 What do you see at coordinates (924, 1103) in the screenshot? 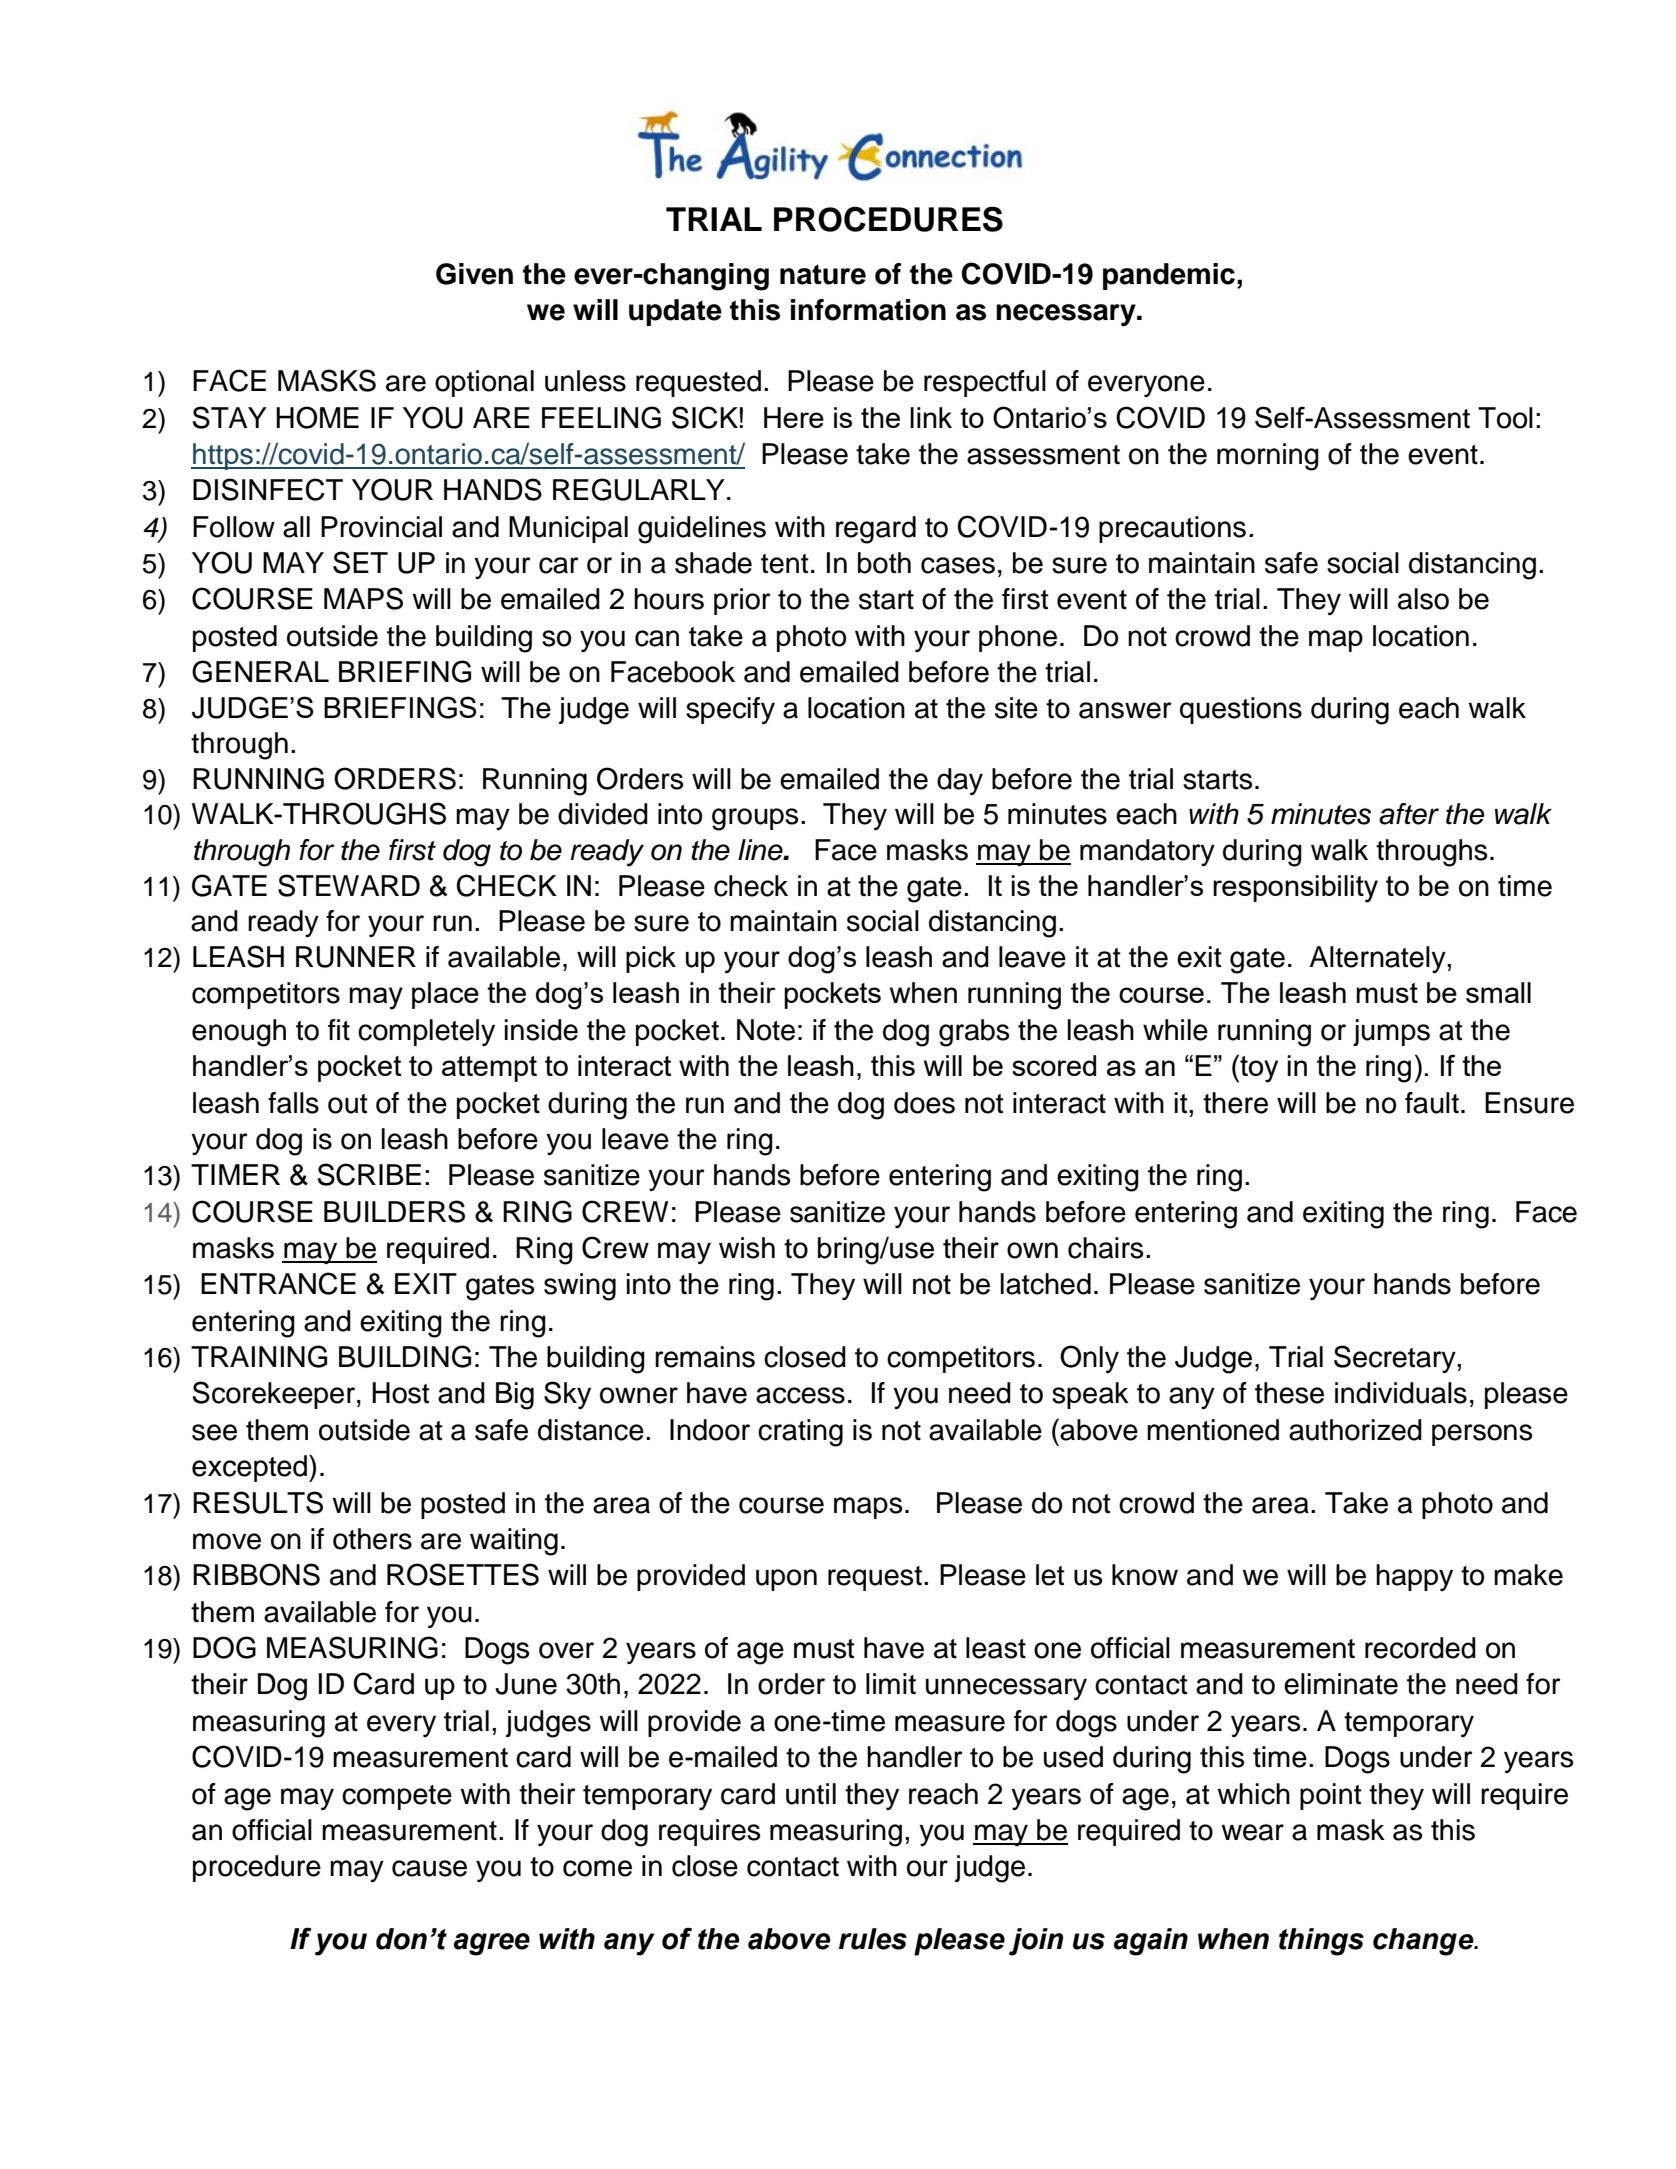
I see `does` at bounding box center [924, 1103].
